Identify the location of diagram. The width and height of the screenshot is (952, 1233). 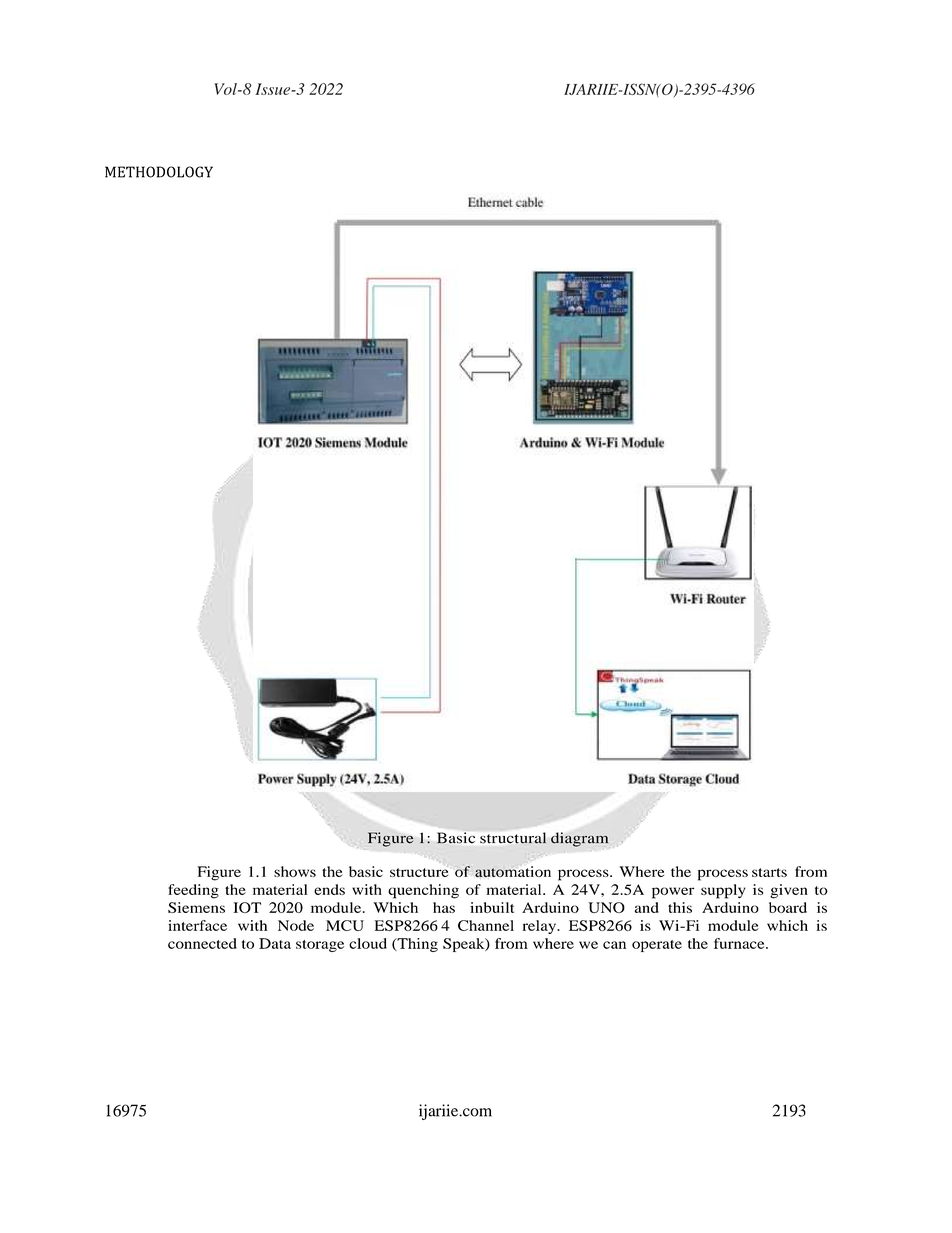
(579, 839).
